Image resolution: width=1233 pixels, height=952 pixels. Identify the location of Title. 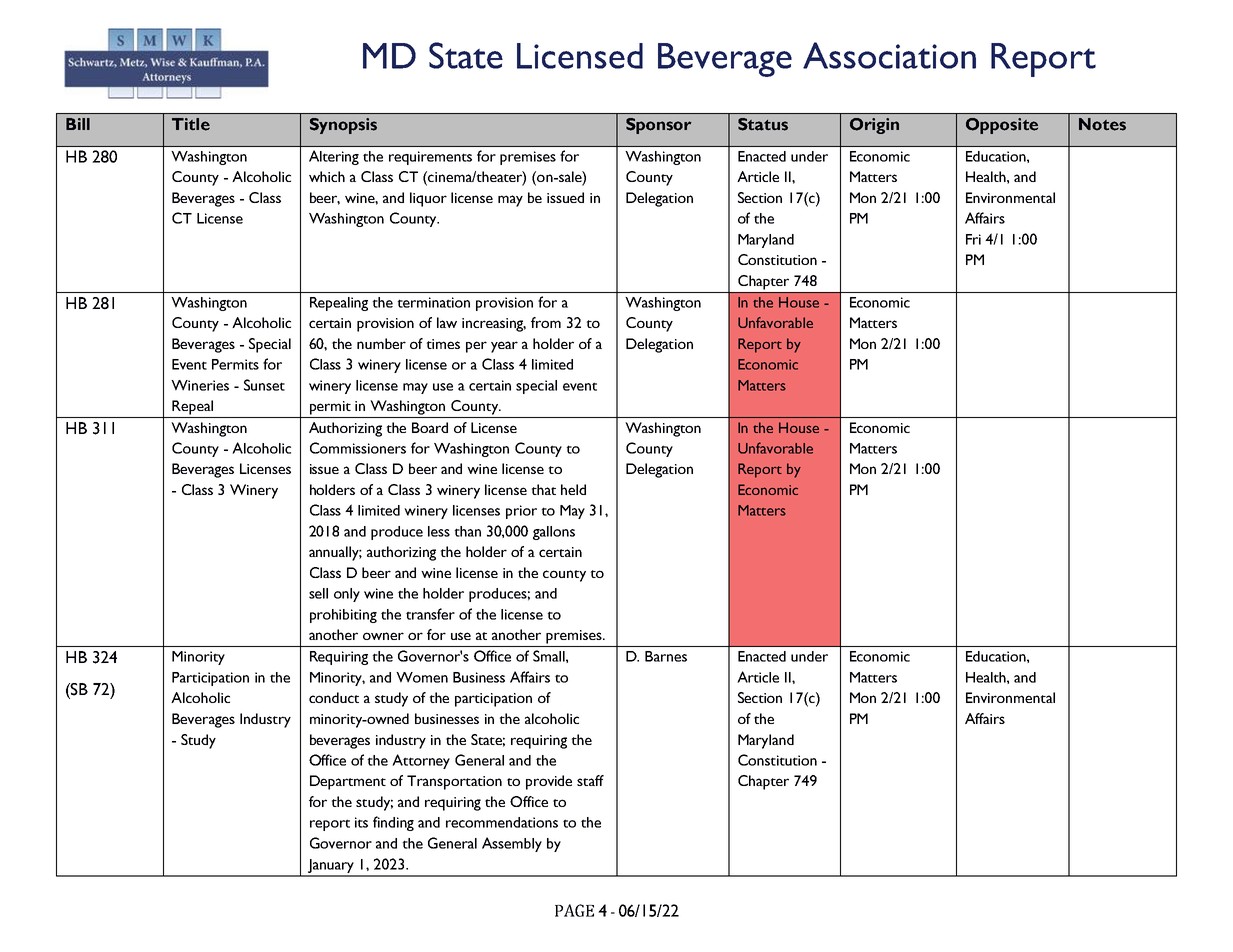
(191, 124).
